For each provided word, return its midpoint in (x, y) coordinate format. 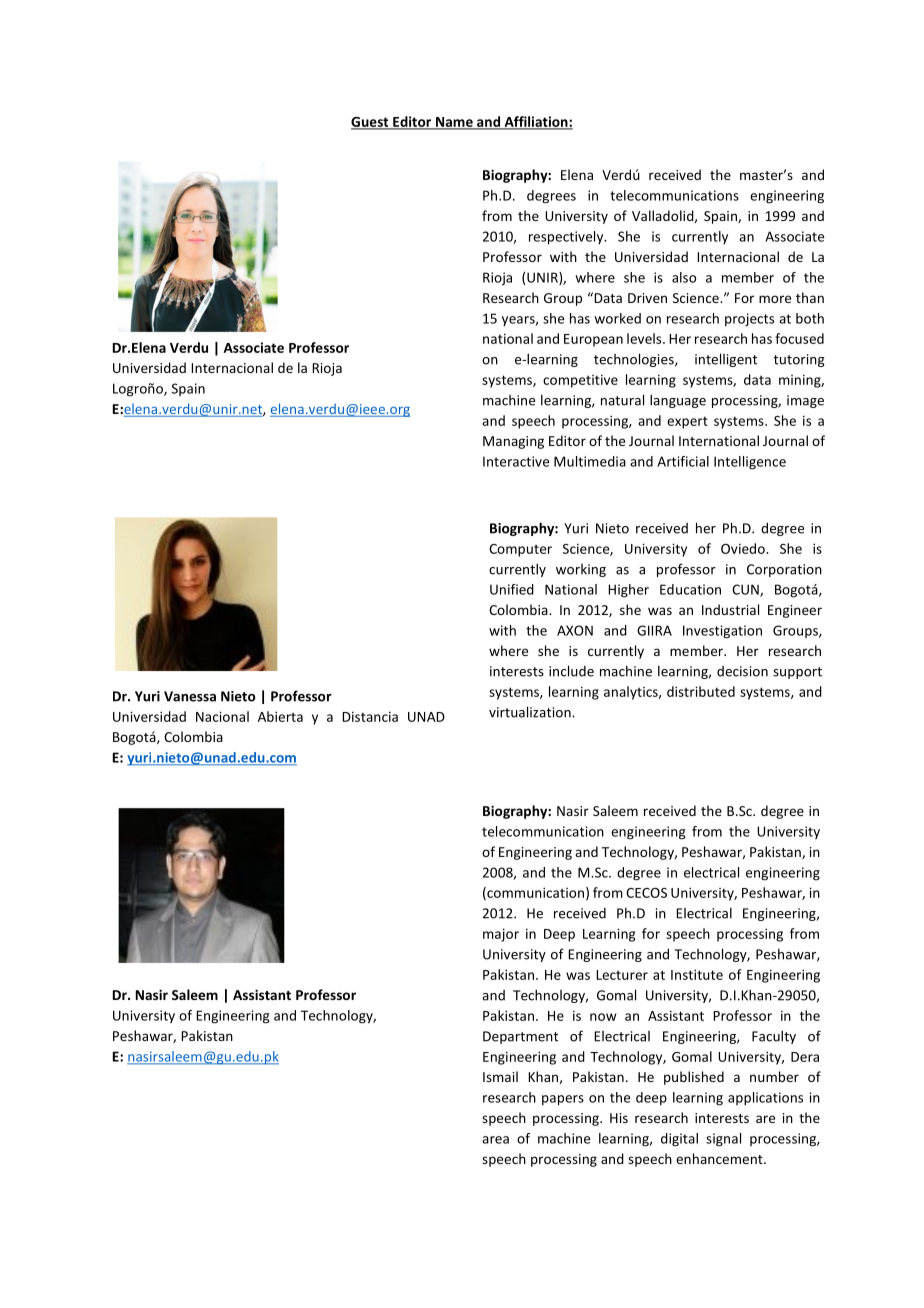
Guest (371, 123)
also (684, 277)
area (495, 1140)
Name (454, 123)
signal (723, 1140)
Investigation (722, 632)
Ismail (500, 1076)
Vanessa (190, 696)
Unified (512, 589)
